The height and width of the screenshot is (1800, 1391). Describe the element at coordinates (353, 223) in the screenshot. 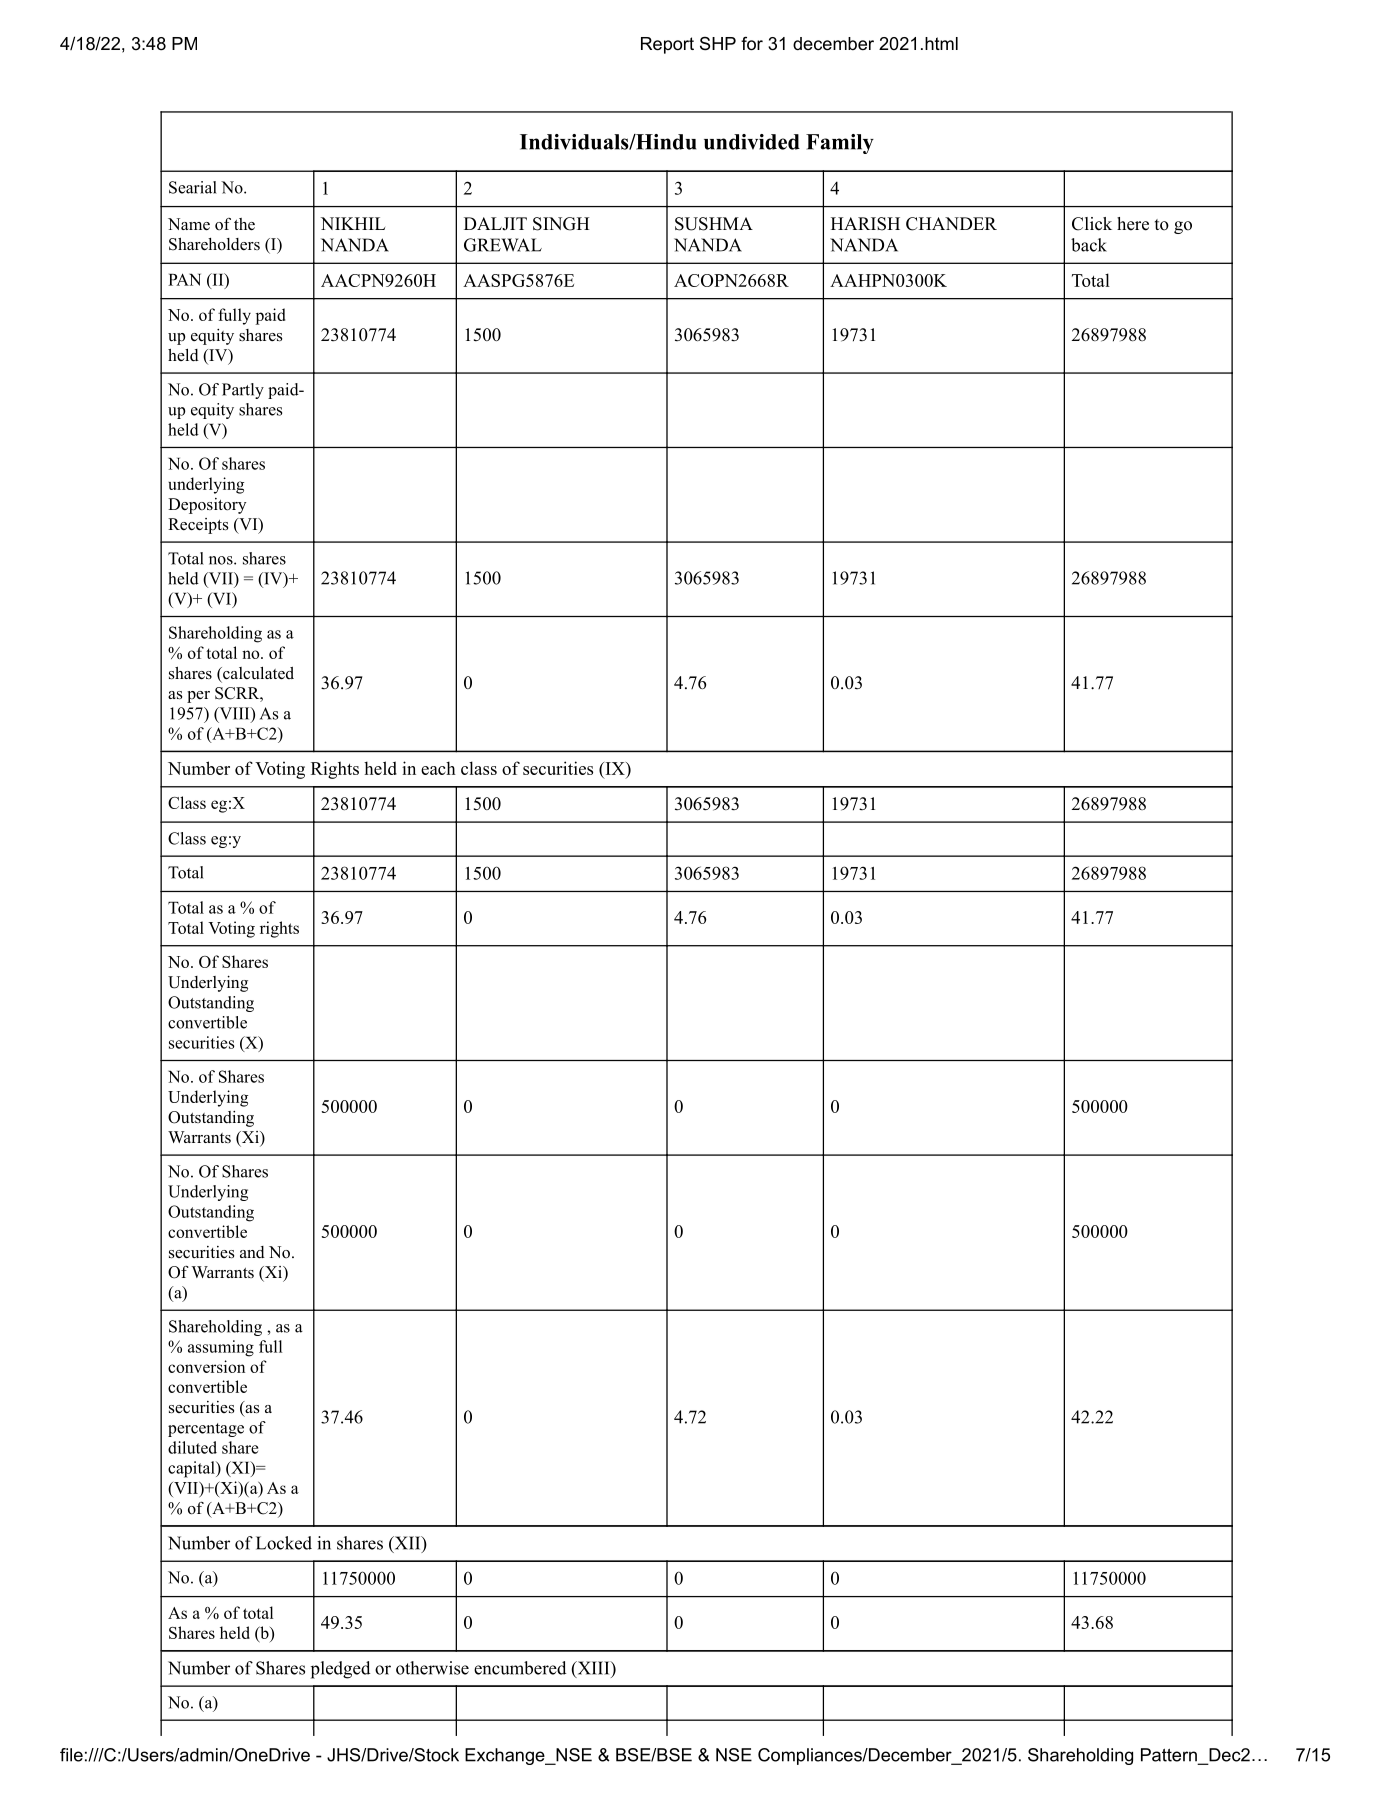

I see `NIKHIL` at that location.
